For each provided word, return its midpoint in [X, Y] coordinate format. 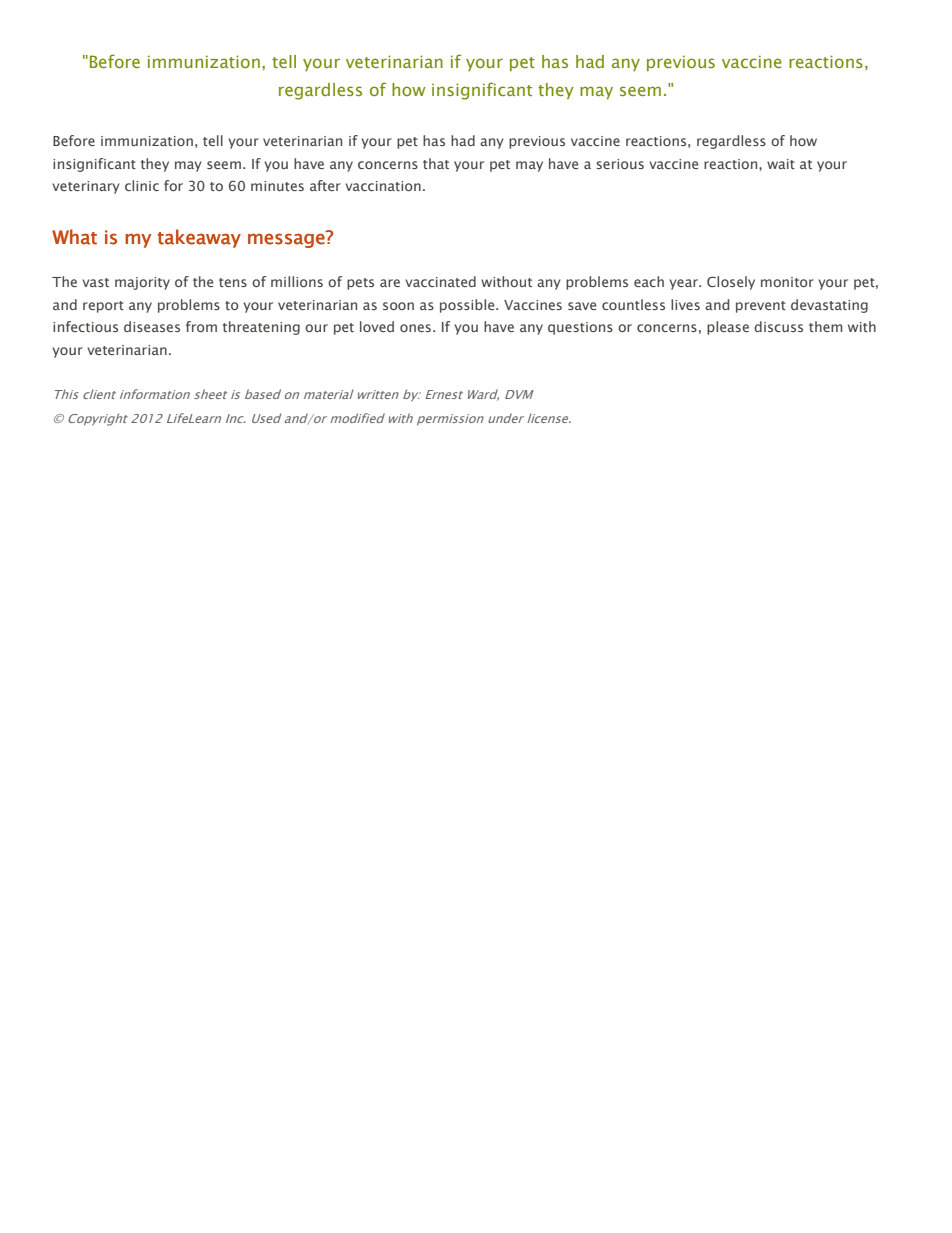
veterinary [86, 187]
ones [415, 328]
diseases [152, 326]
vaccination [383, 186]
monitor [787, 282]
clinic [142, 185]
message [287, 239]
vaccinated [440, 281]
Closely [731, 283]
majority [142, 283]
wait [781, 164]
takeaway [199, 238]
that [436, 163]
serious [620, 164]
